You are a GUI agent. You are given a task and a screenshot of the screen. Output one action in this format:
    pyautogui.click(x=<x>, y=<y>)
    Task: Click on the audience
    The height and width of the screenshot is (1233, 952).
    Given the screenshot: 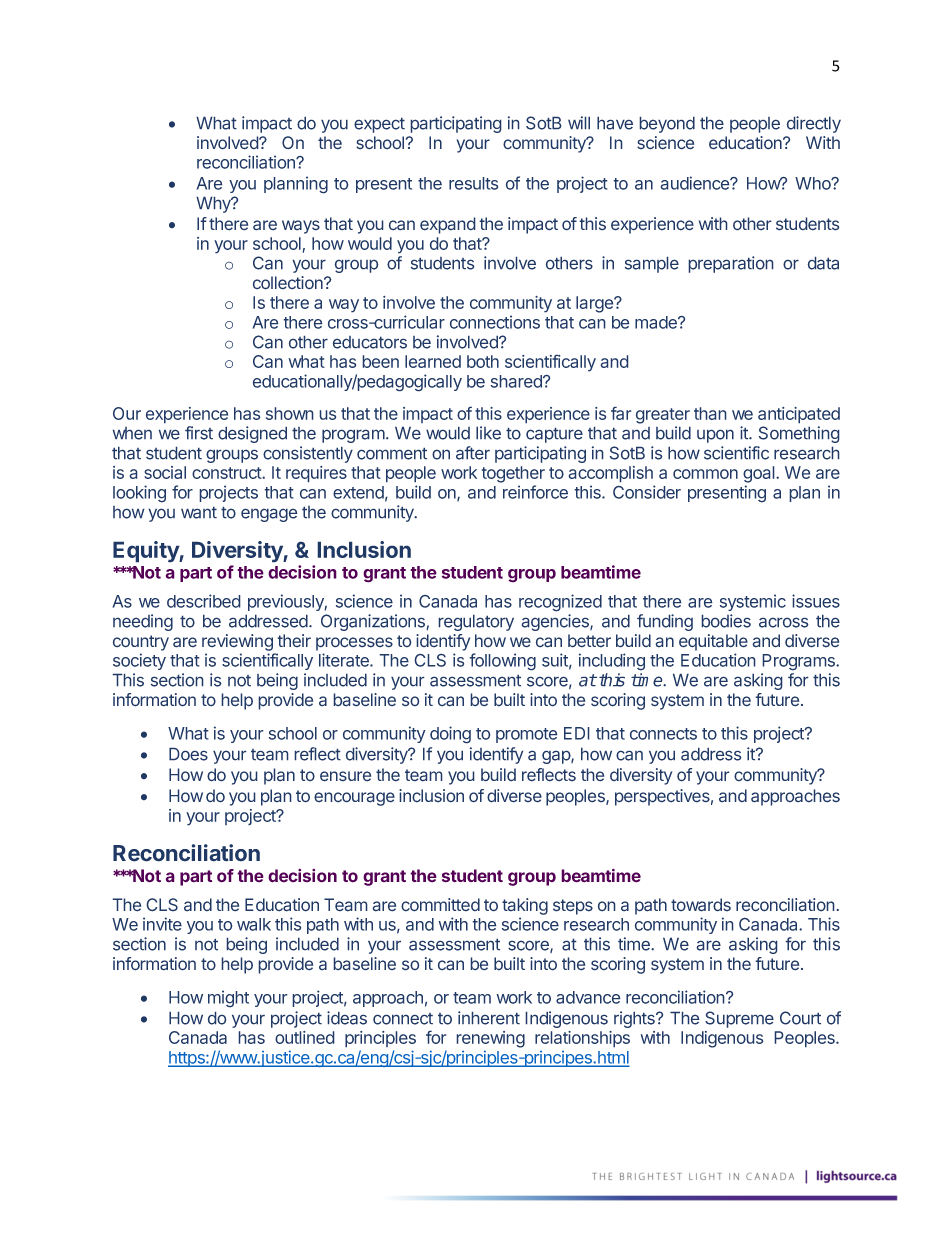 What is the action you would take?
    pyautogui.click(x=695, y=183)
